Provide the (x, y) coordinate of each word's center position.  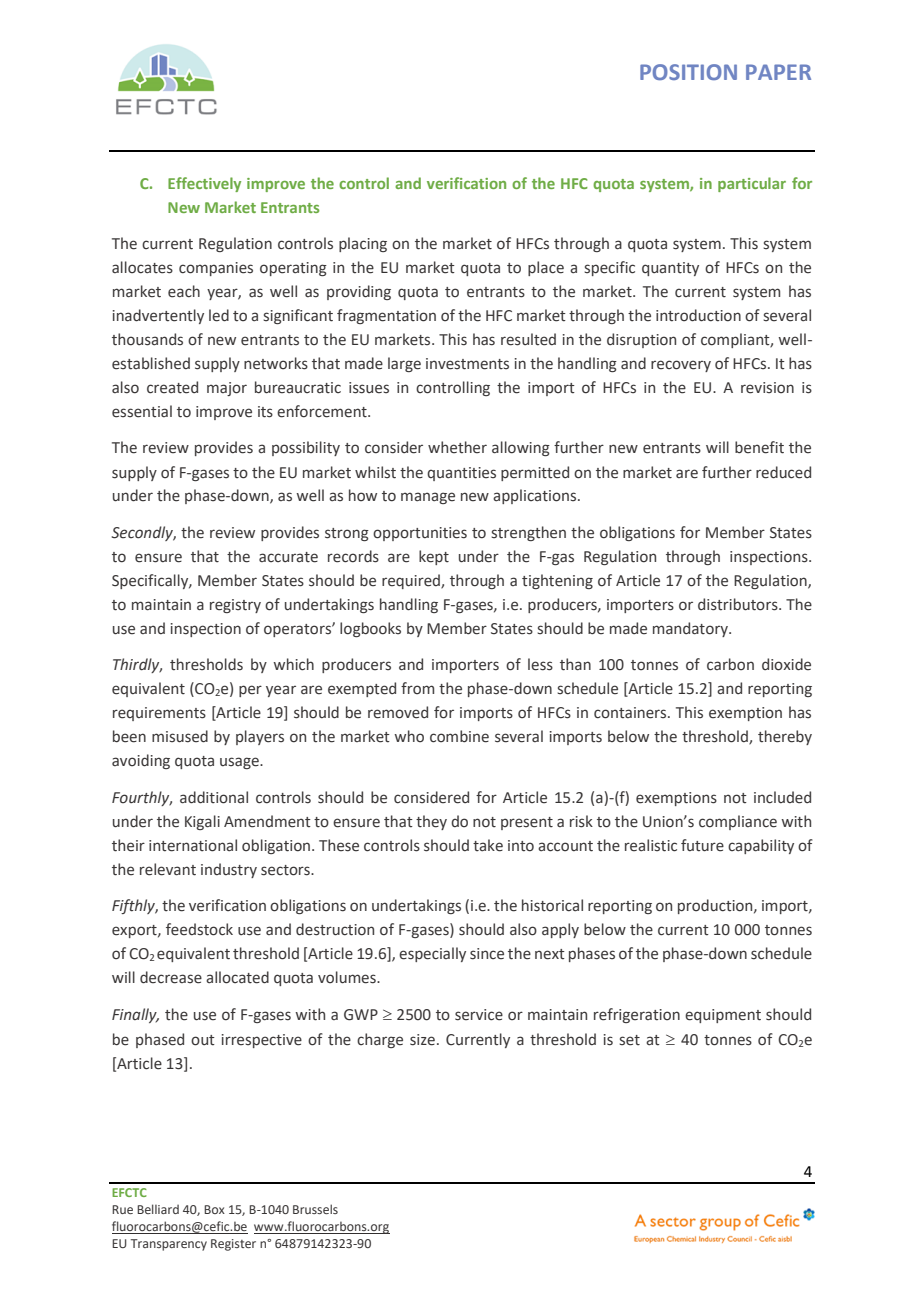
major (227, 389)
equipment (723, 1016)
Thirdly (137, 665)
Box (214, 1209)
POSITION (688, 72)
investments (467, 364)
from (417, 688)
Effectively (204, 184)
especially (432, 954)
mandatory (691, 629)
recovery (681, 366)
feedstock (199, 929)
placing (363, 244)
